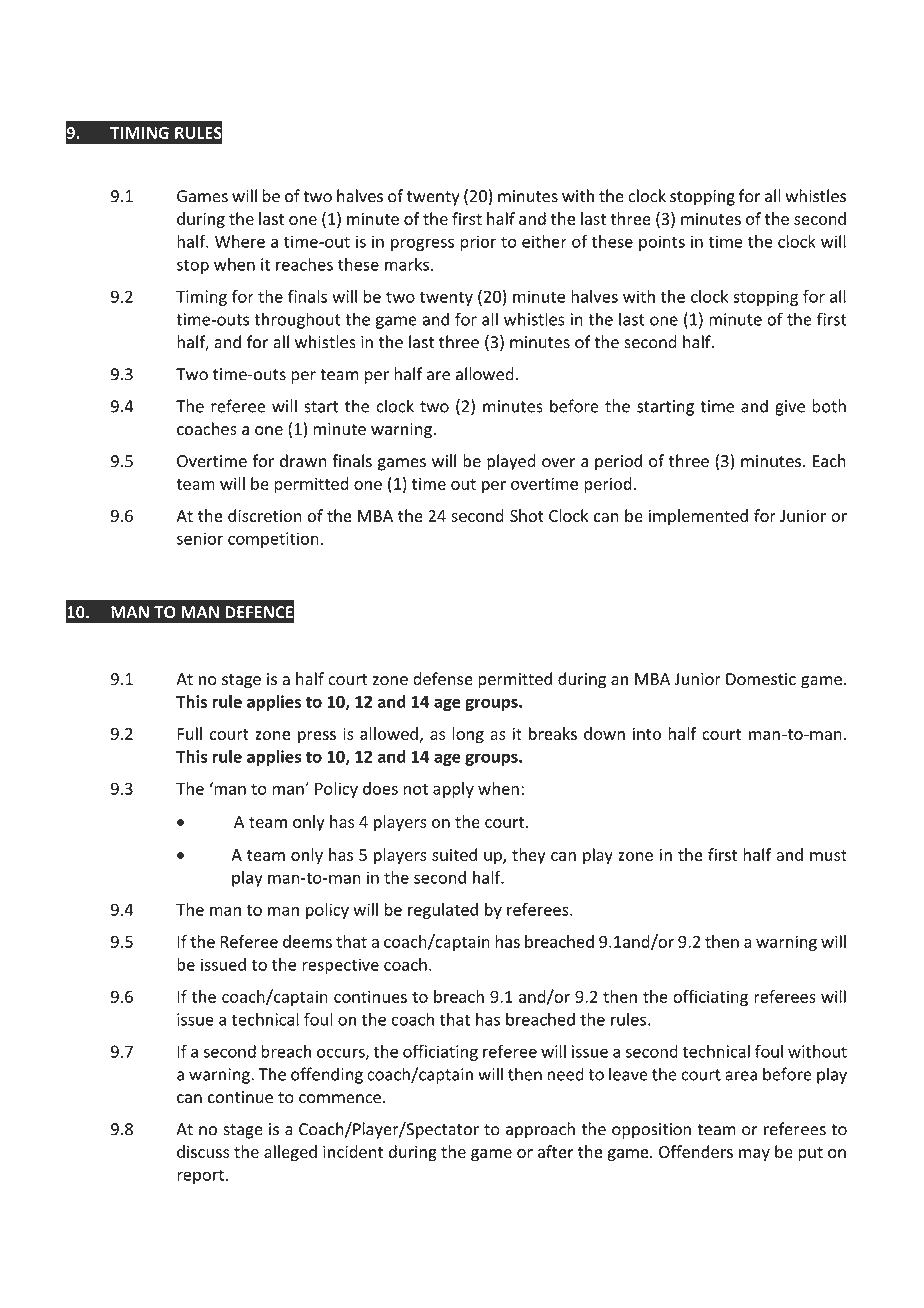 The height and width of the screenshot is (1308, 924). Describe the element at coordinates (290, 1153) in the screenshot. I see `alleged` at that location.
